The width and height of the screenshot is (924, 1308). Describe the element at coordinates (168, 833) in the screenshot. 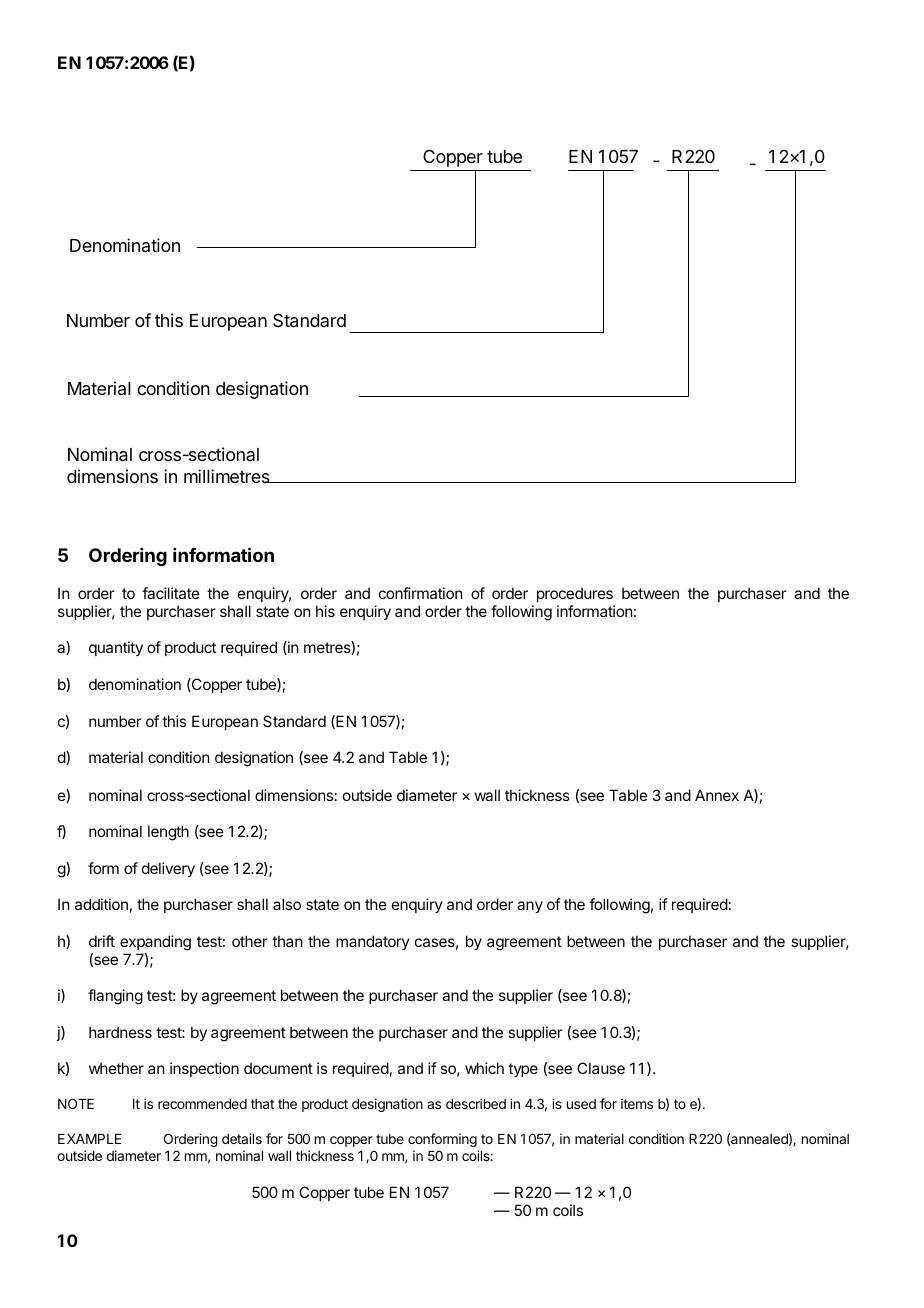

I see `length` at that location.
